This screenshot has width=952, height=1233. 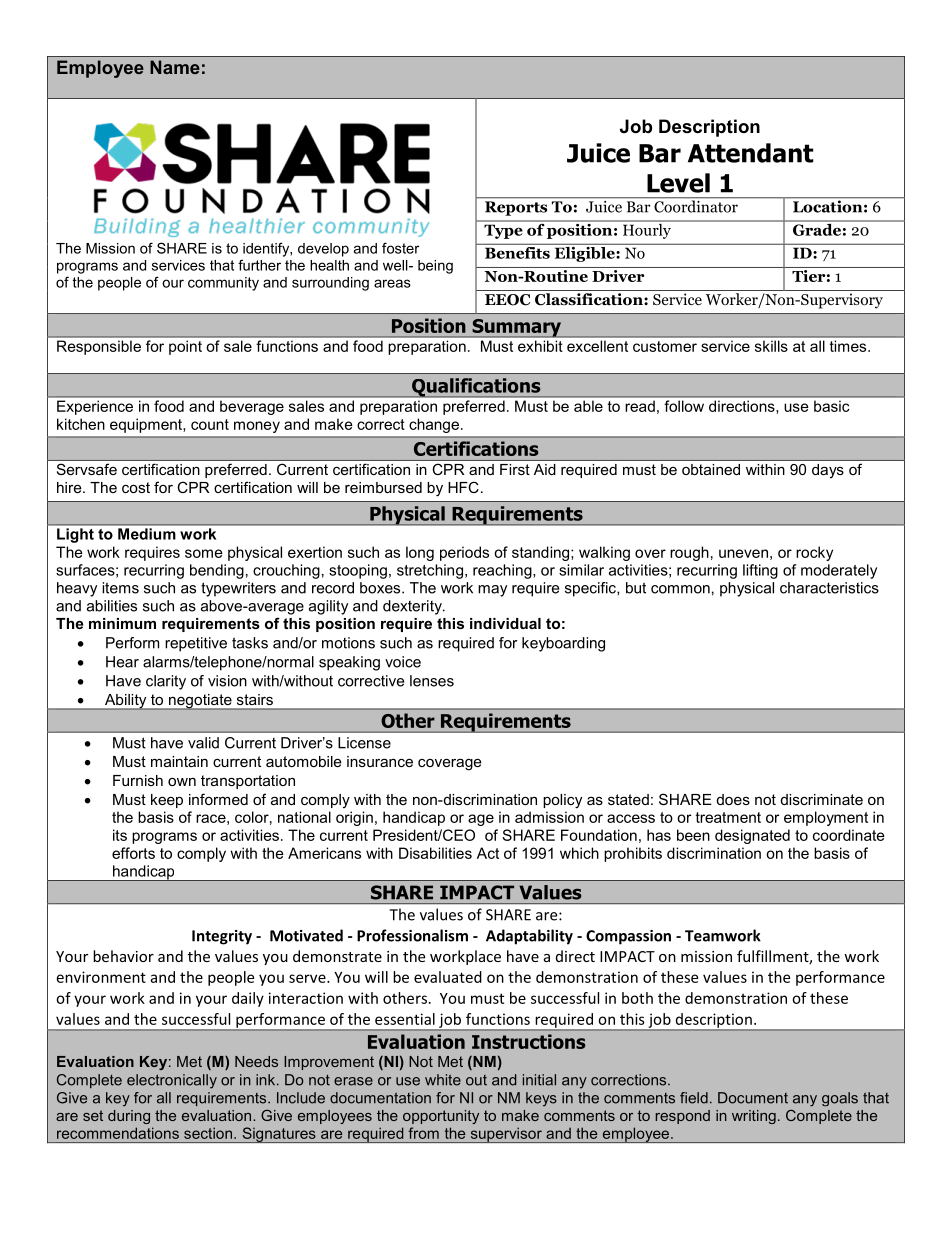 What do you see at coordinates (515, 469) in the screenshot?
I see `First` at bounding box center [515, 469].
